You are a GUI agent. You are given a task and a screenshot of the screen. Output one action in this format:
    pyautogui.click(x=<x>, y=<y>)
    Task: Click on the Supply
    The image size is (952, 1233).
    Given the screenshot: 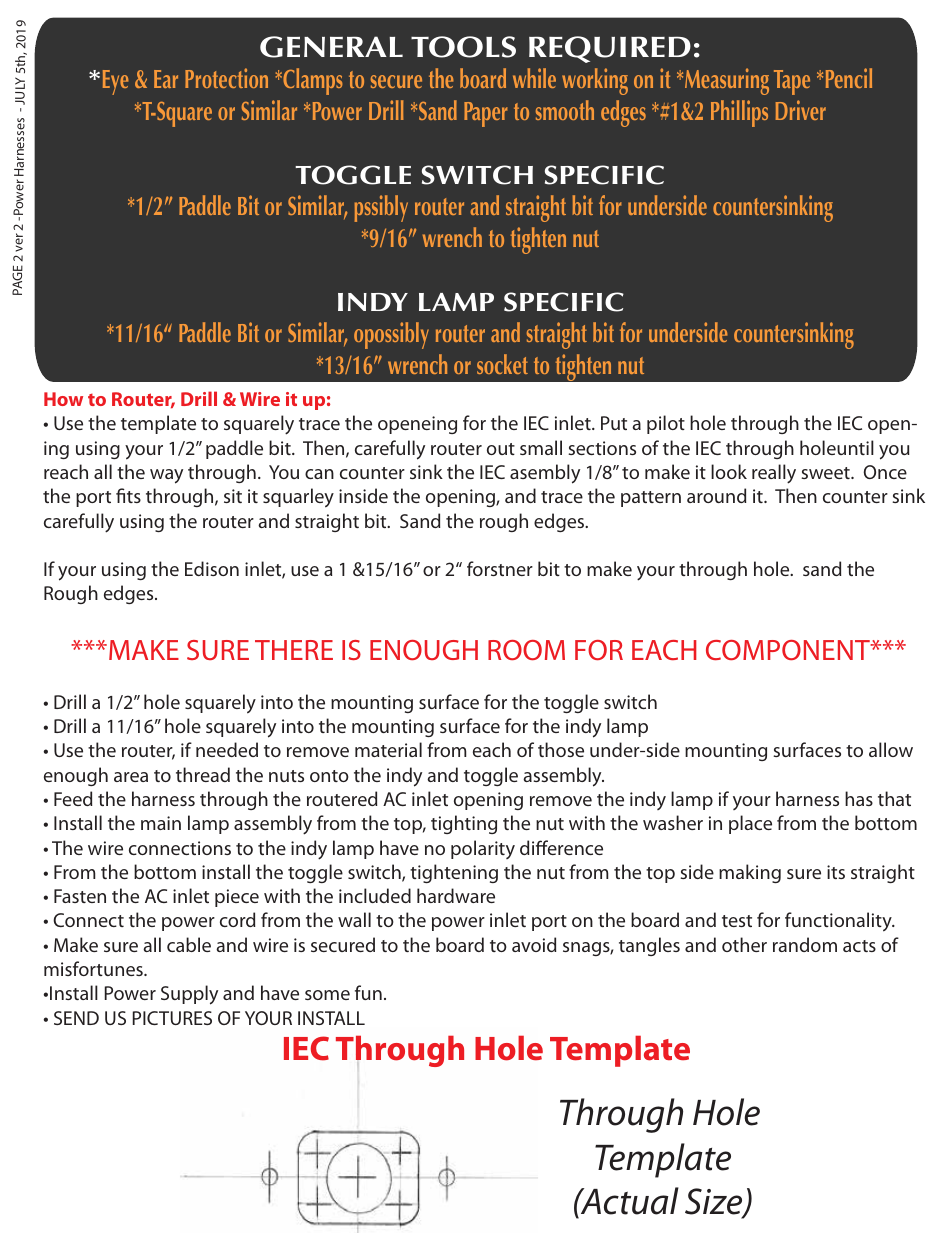 What is the action you would take?
    pyautogui.click(x=189, y=995)
